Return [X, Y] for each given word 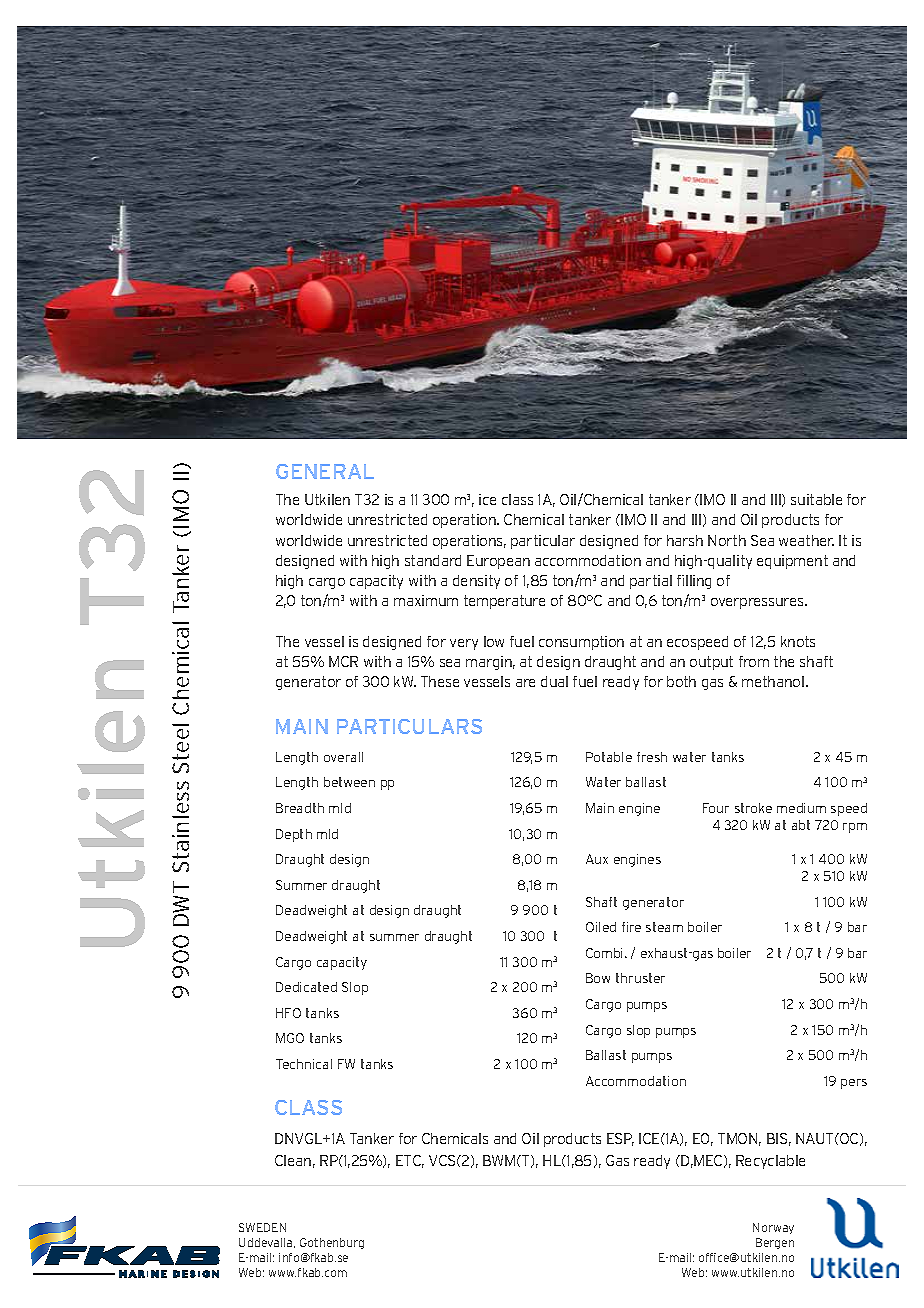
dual [554, 681]
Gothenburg [332, 1243]
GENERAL [325, 471]
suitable [816, 499]
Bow [598, 978]
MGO [290, 1038]
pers [854, 1084]
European [498, 562]
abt [801, 825]
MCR [343, 661]
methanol [773, 681]
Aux [597, 859]
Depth [294, 835]
